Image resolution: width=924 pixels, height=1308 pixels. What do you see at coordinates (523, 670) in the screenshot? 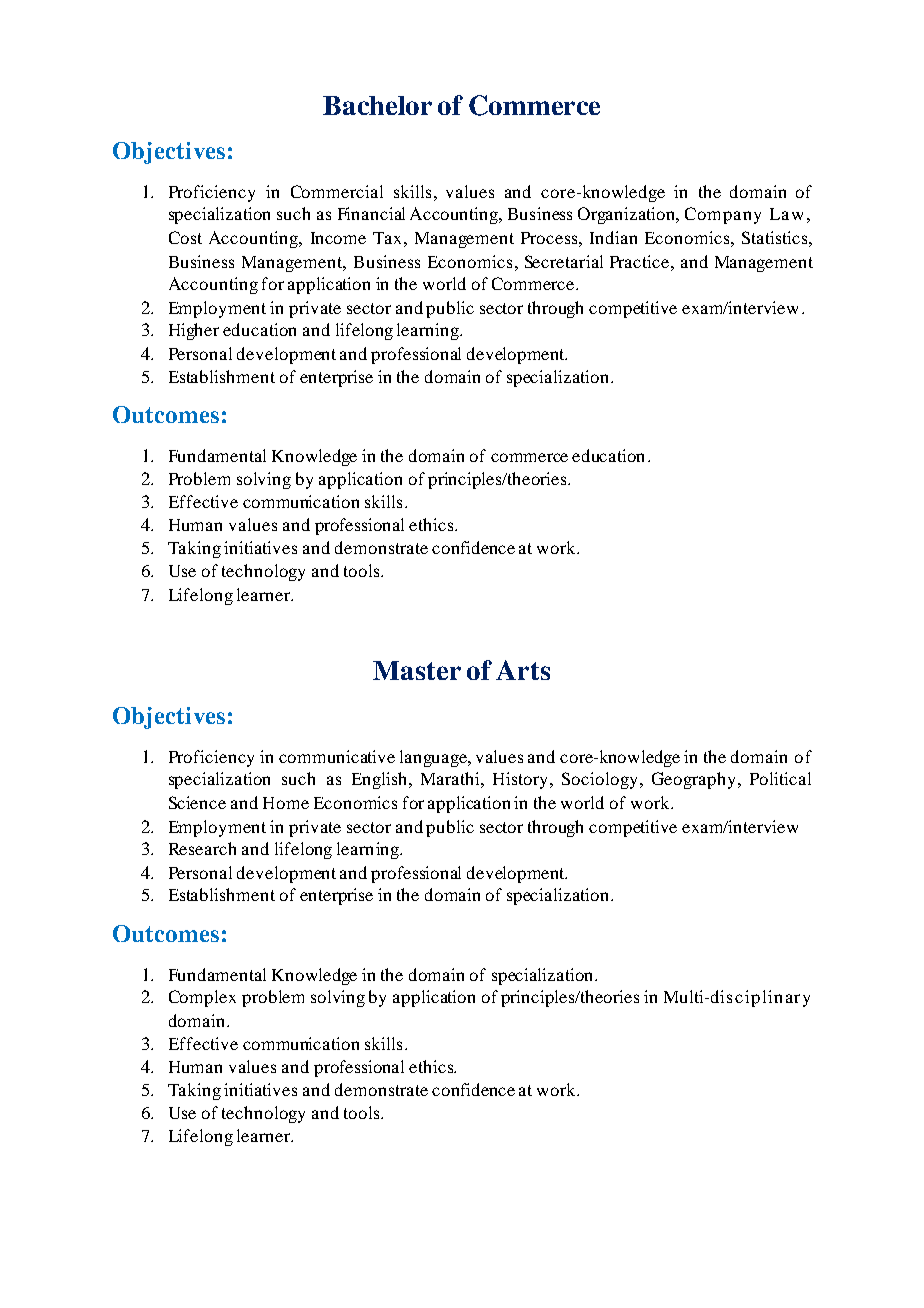
I see `Arts` at bounding box center [523, 670].
